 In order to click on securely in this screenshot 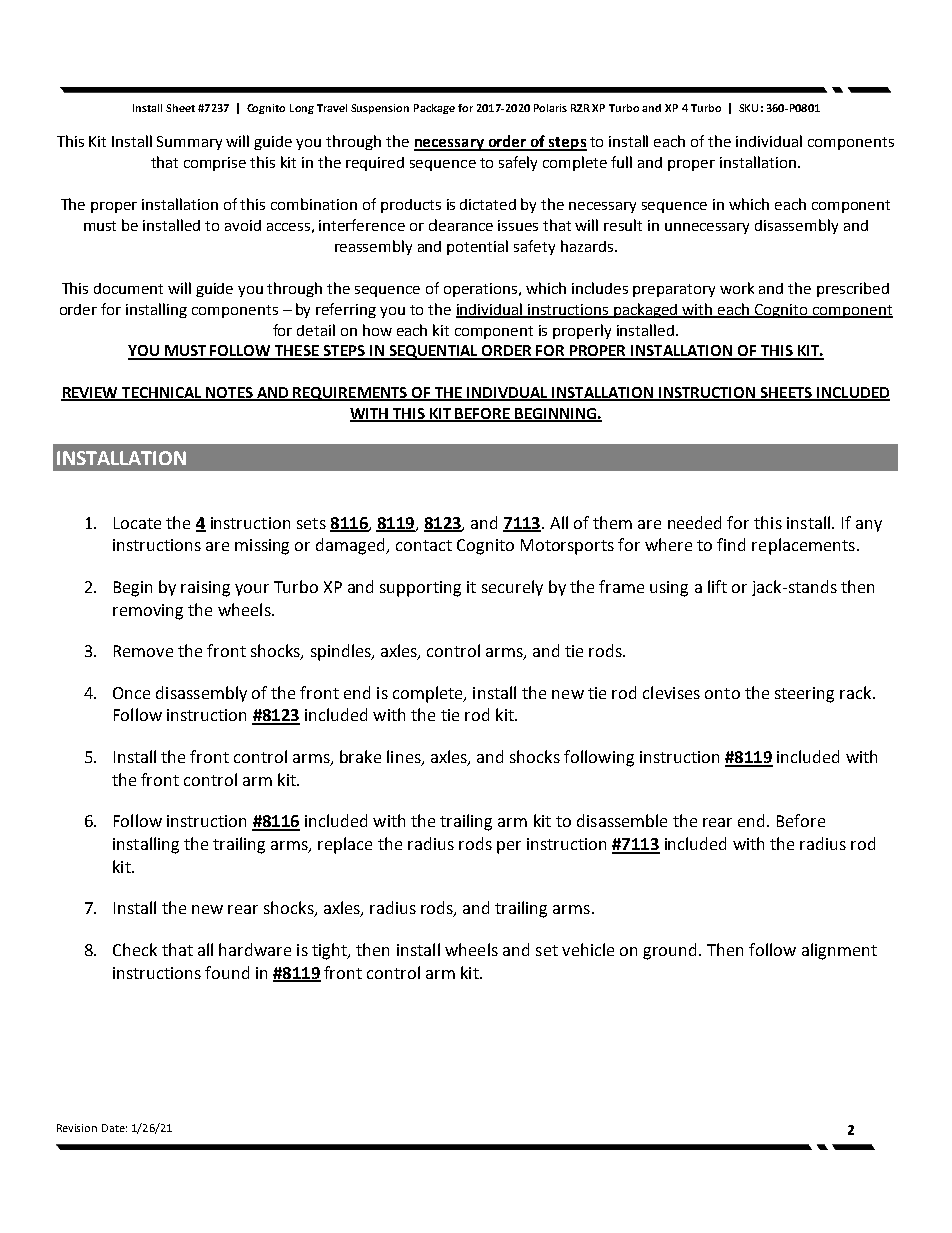, I will do `click(512, 588)`.
